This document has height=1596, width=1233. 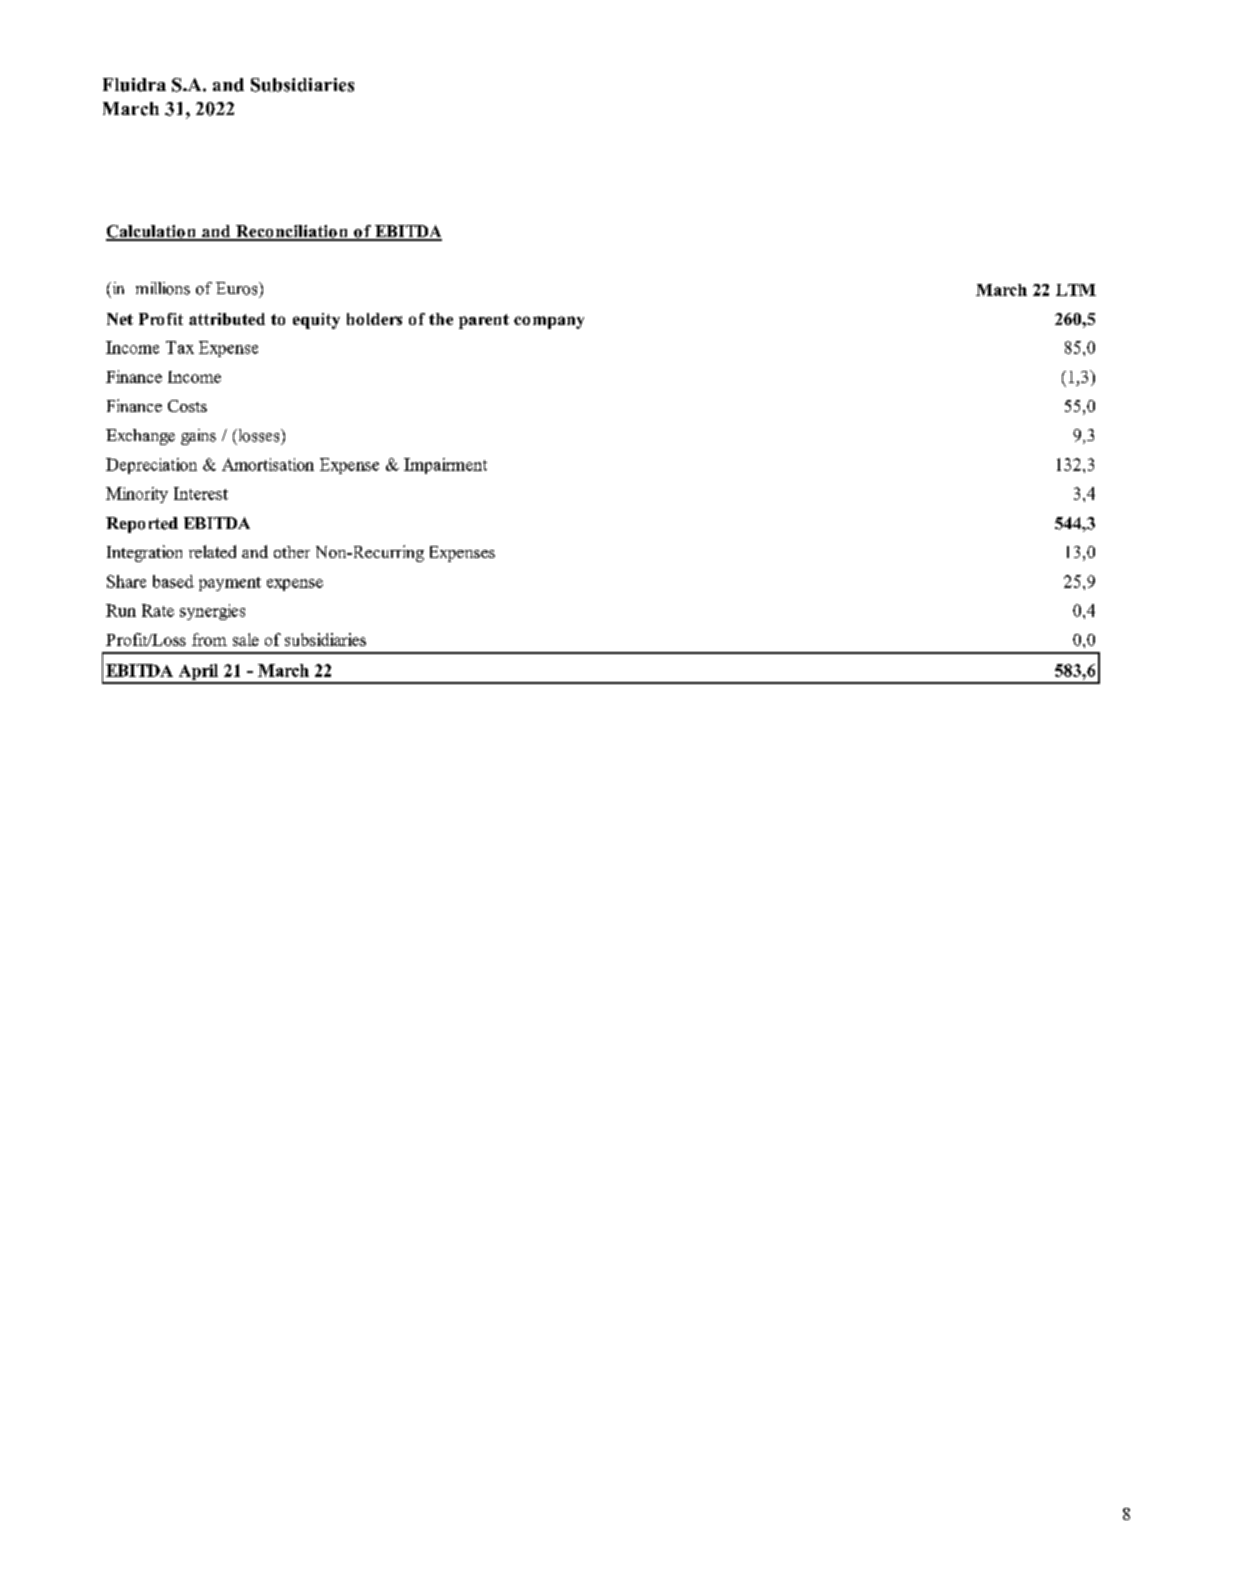 I want to click on Amortisation, so click(x=268, y=464).
